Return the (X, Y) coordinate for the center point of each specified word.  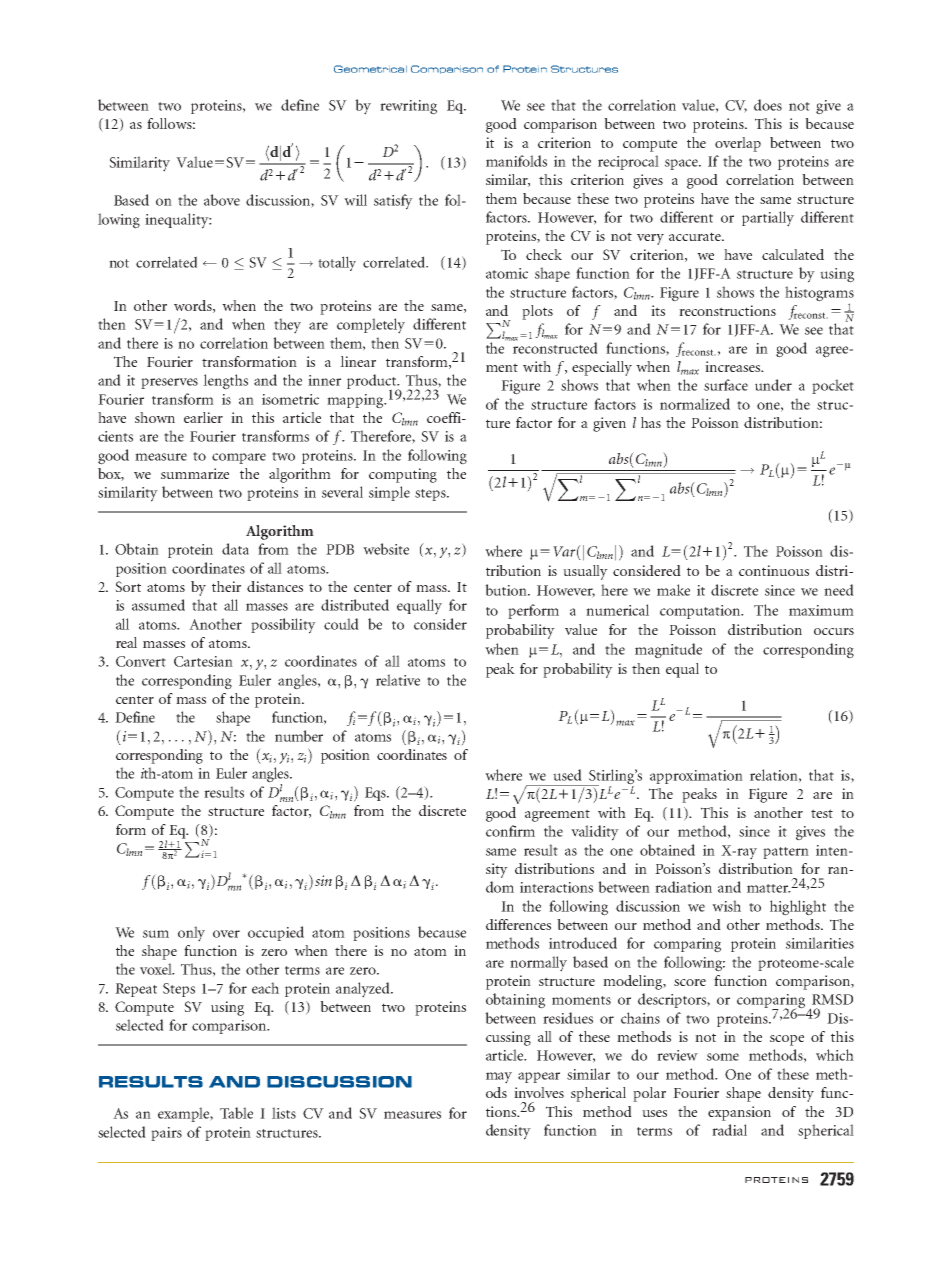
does (768, 105)
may (499, 1078)
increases (734, 366)
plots (537, 312)
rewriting (408, 107)
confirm (510, 831)
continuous (774, 570)
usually (585, 572)
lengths (225, 382)
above (222, 200)
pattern (786, 853)
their (226, 586)
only (191, 934)
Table (236, 1113)
